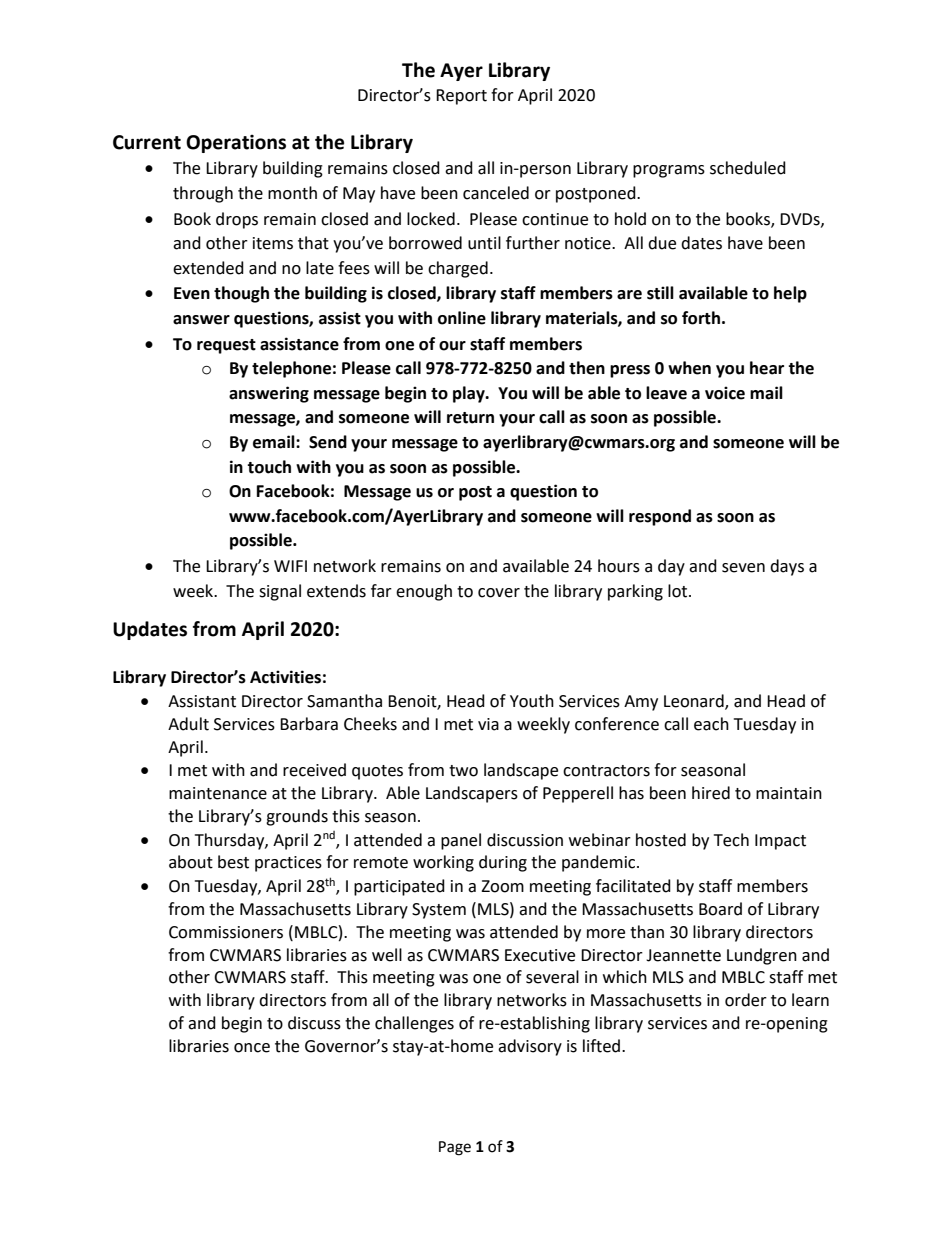 This page has height=1233, width=952. Describe the element at coordinates (679, 591) in the page. I see `lot` at that location.
